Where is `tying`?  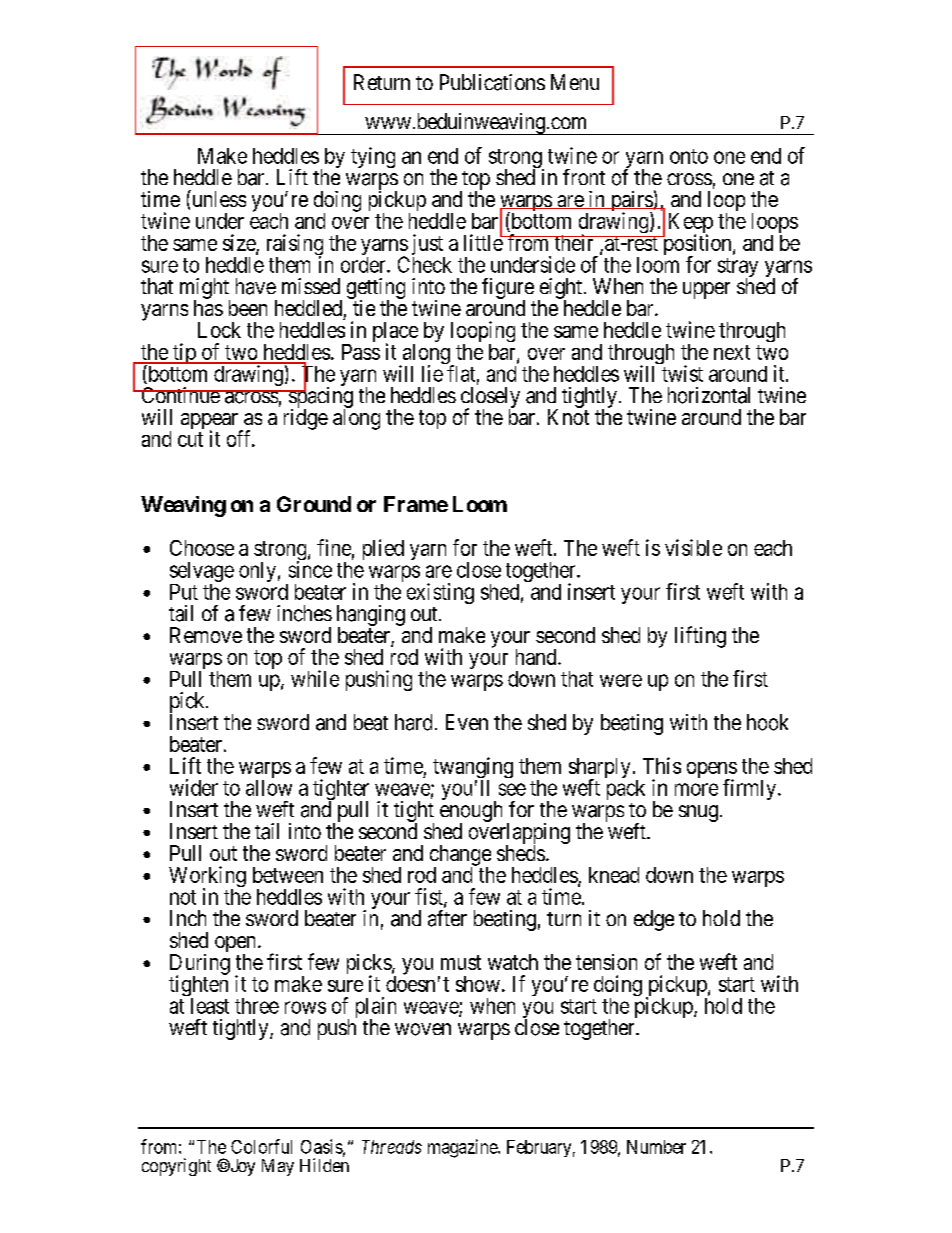
tying is located at coordinates (373, 157).
